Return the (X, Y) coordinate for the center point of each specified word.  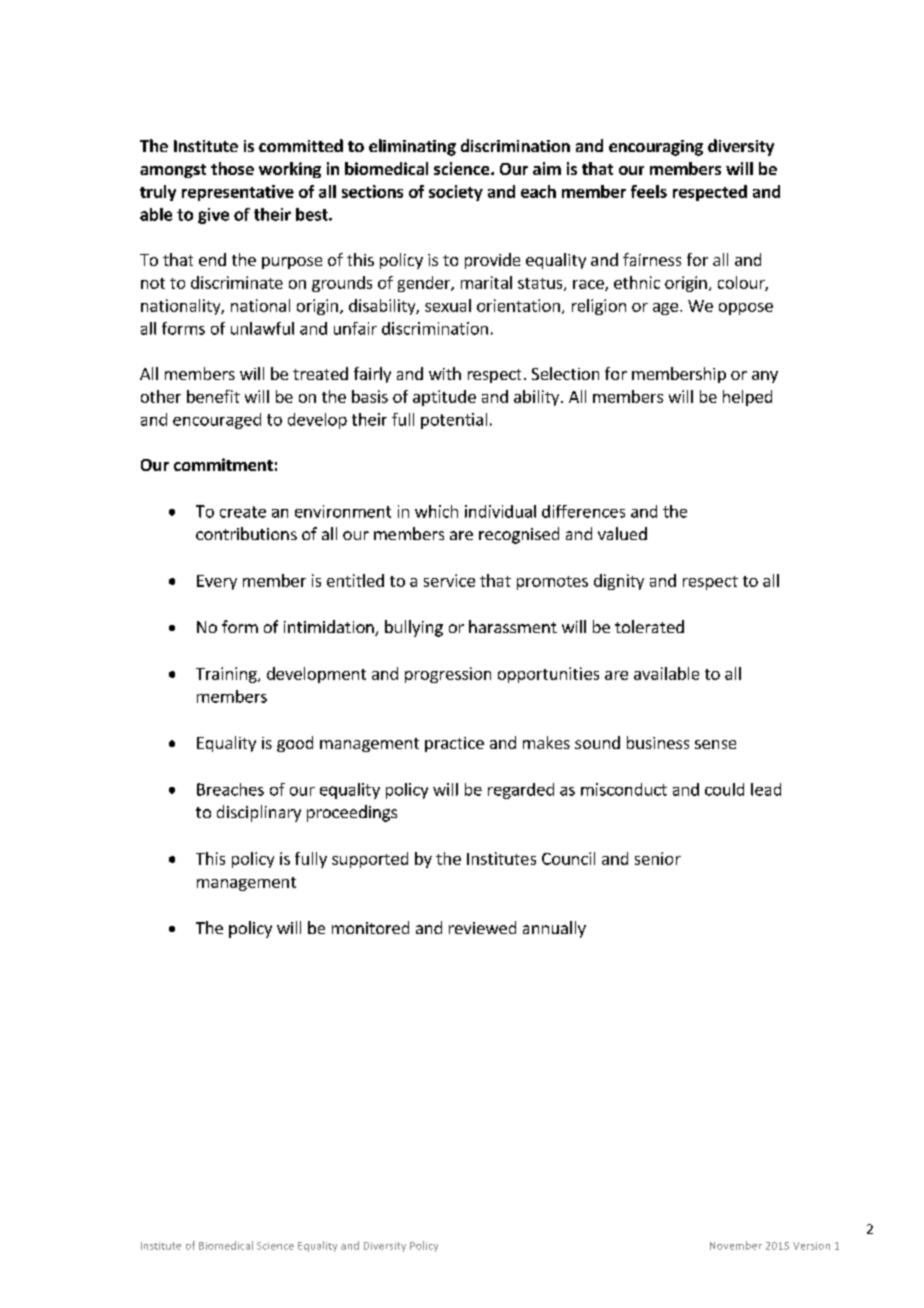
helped (747, 398)
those (232, 168)
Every (217, 582)
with (445, 373)
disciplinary (259, 813)
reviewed (482, 927)
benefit (213, 396)
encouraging (656, 148)
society (456, 193)
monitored (370, 927)
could (724, 789)
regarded (521, 791)
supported (370, 860)
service (449, 580)
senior (658, 858)
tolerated (649, 626)
